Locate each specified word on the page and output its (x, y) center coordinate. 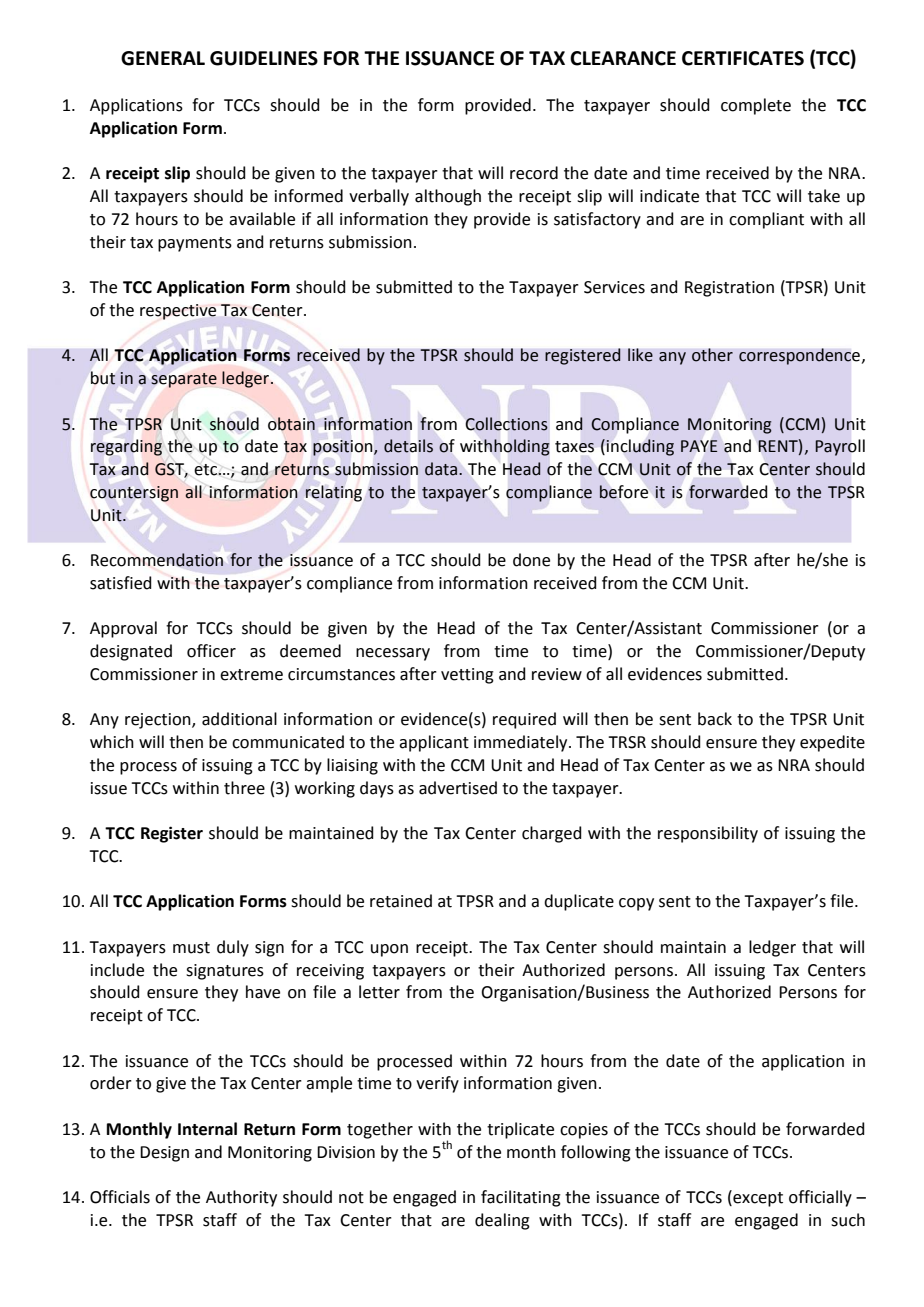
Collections (507, 424)
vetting (467, 676)
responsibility (708, 834)
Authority (241, 1198)
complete (756, 106)
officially (820, 1198)
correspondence (799, 356)
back (715, 719)
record (534, 173)
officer (211, 651)
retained (401, 901)
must (191, 948)
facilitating (521, 1198)
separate (184, 380)
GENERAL (163, 58)
